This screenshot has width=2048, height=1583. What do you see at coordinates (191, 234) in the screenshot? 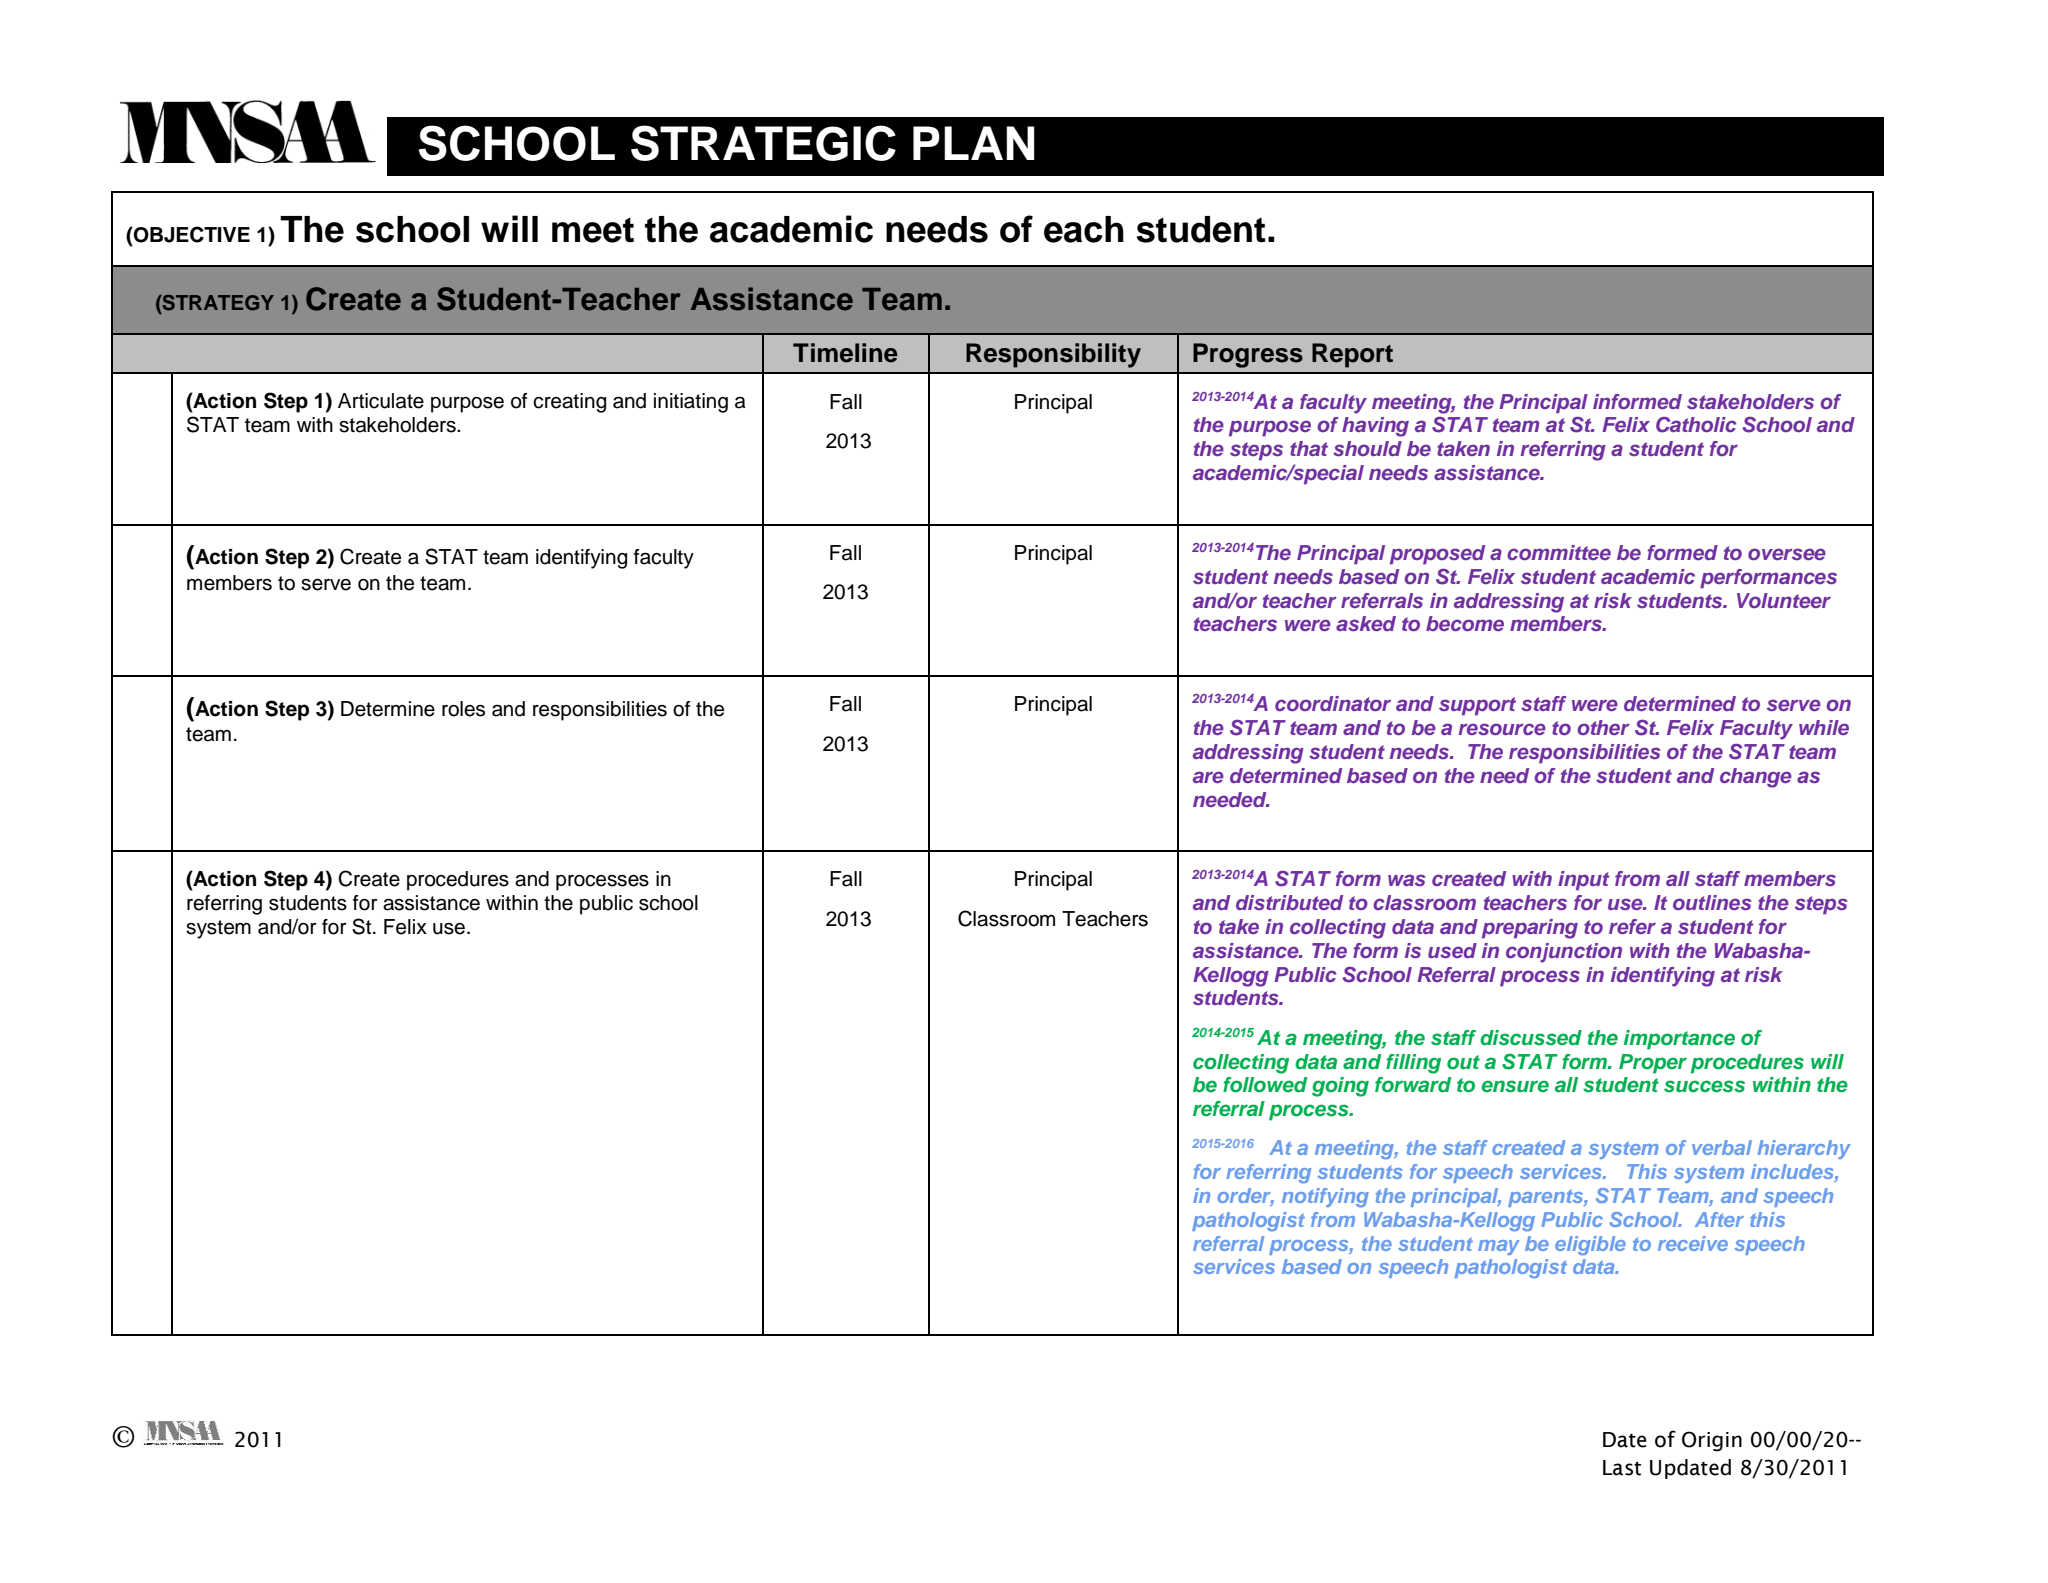
I see `OBJECTIVE` at bounding box center [191, 234].
